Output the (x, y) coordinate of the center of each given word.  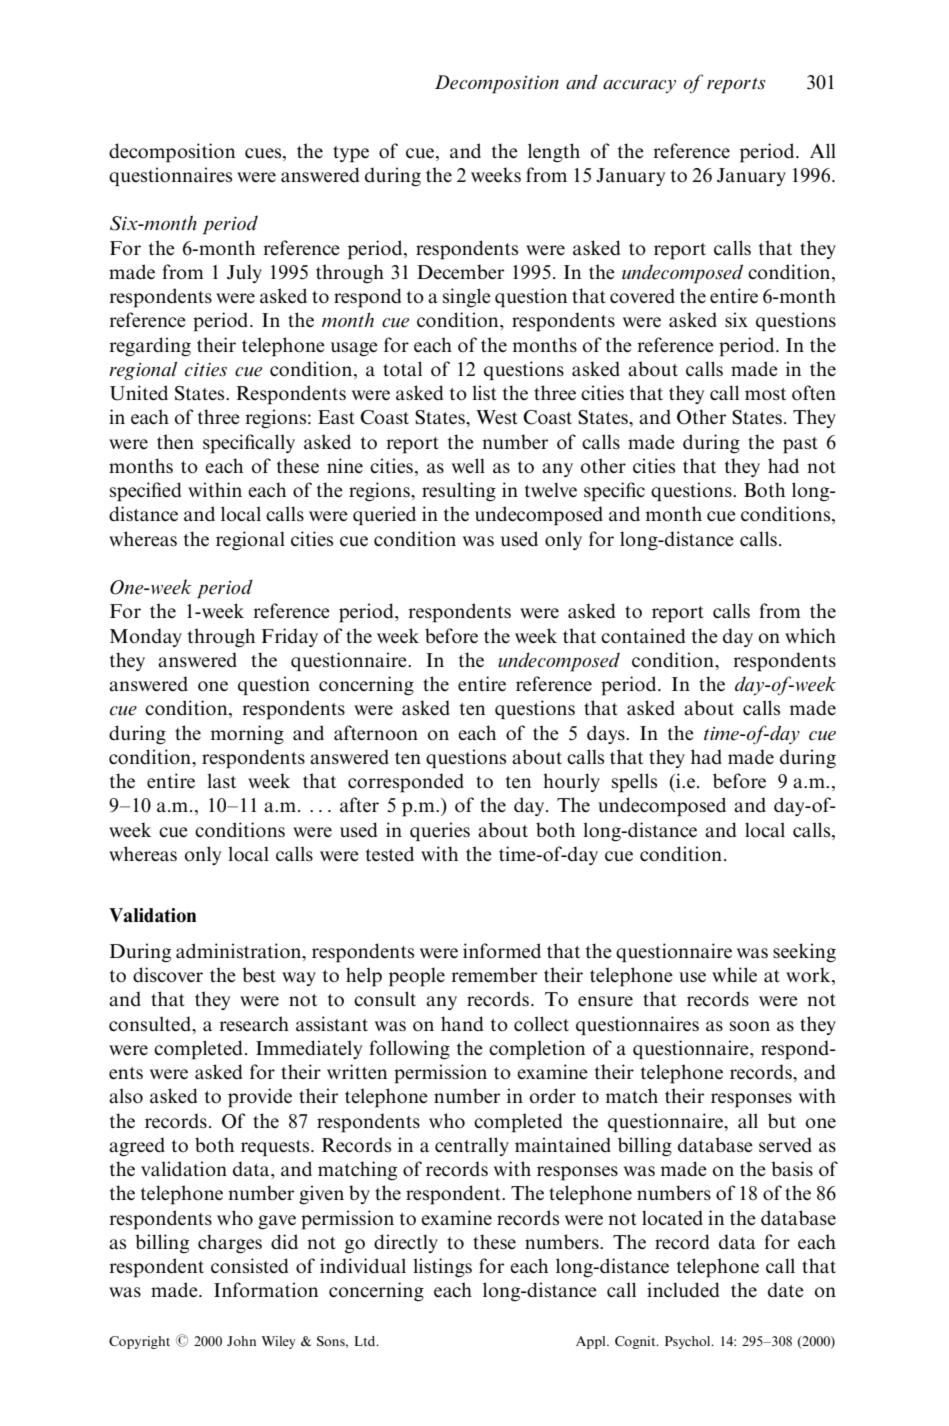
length (554, 153)
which (810, 635)
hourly (571, 782)
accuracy (639, 87)
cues (264, 153)
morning (247, 735)
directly (406, 1243)
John (241, 1341)
